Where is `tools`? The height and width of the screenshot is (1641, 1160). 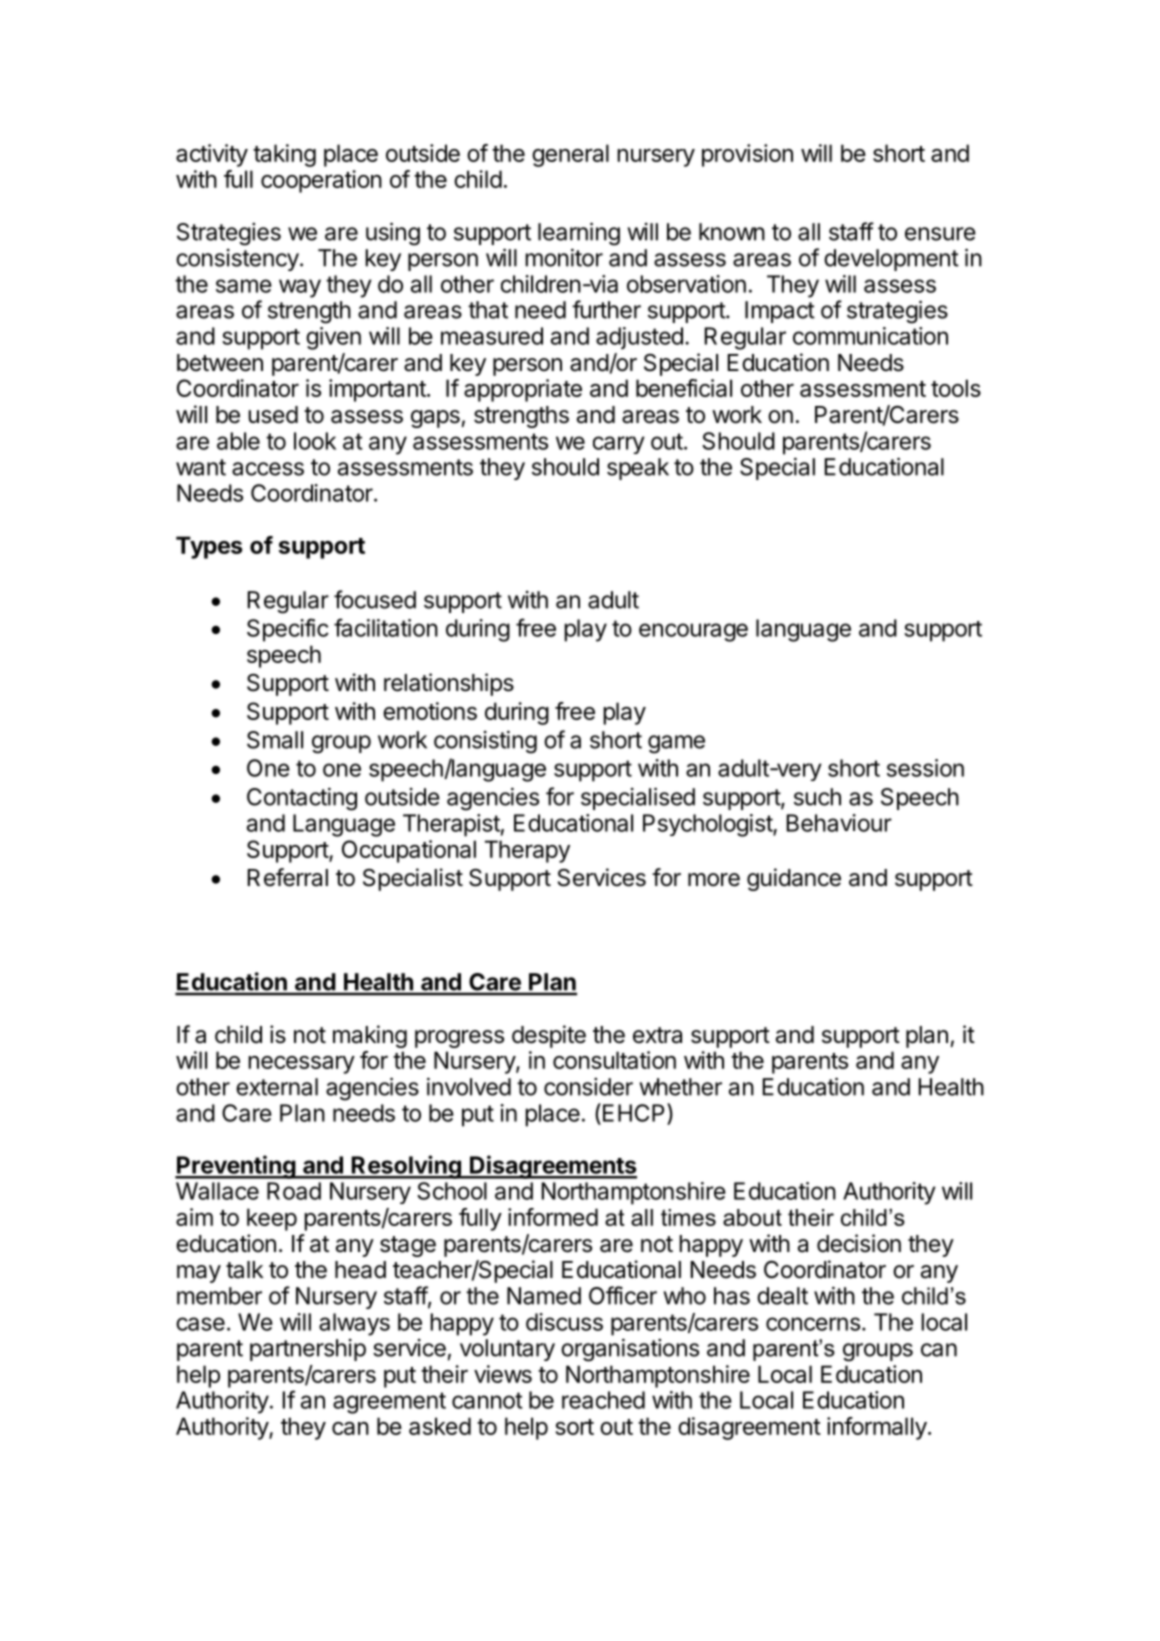
tools is located at coordinates (956, 388).
